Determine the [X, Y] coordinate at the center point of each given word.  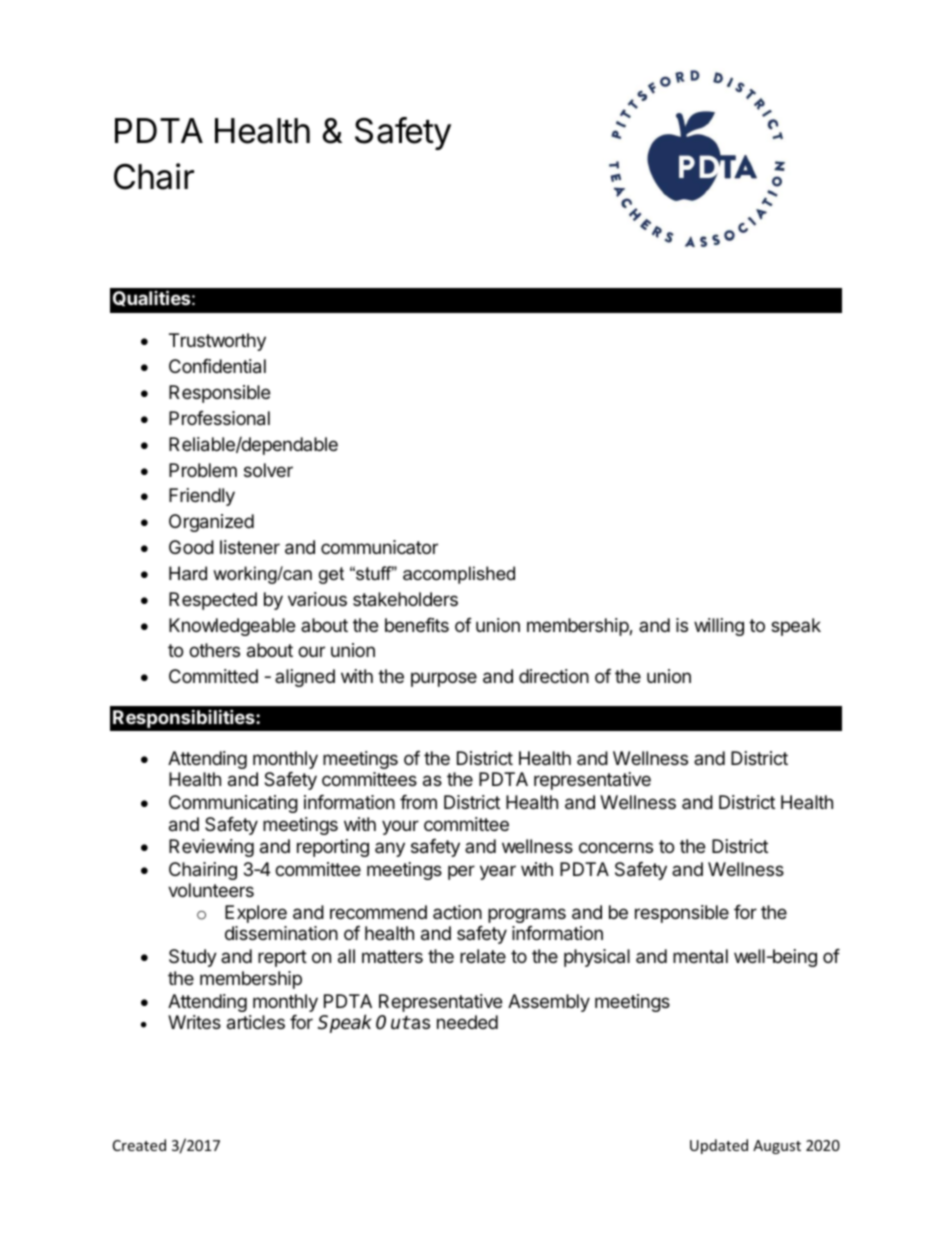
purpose [444, 679]
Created [139, 1145]
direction [554, 676]
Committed [213, 676]
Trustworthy [217, 342]
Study [193, 958]
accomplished [459, 575]
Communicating [233, 804]
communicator [379, 547]
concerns [616, 847]
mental [700, 956]
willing [719, 627]
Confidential [217, 366]
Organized [211, 523]
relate [483, 956]
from [418, 802]
